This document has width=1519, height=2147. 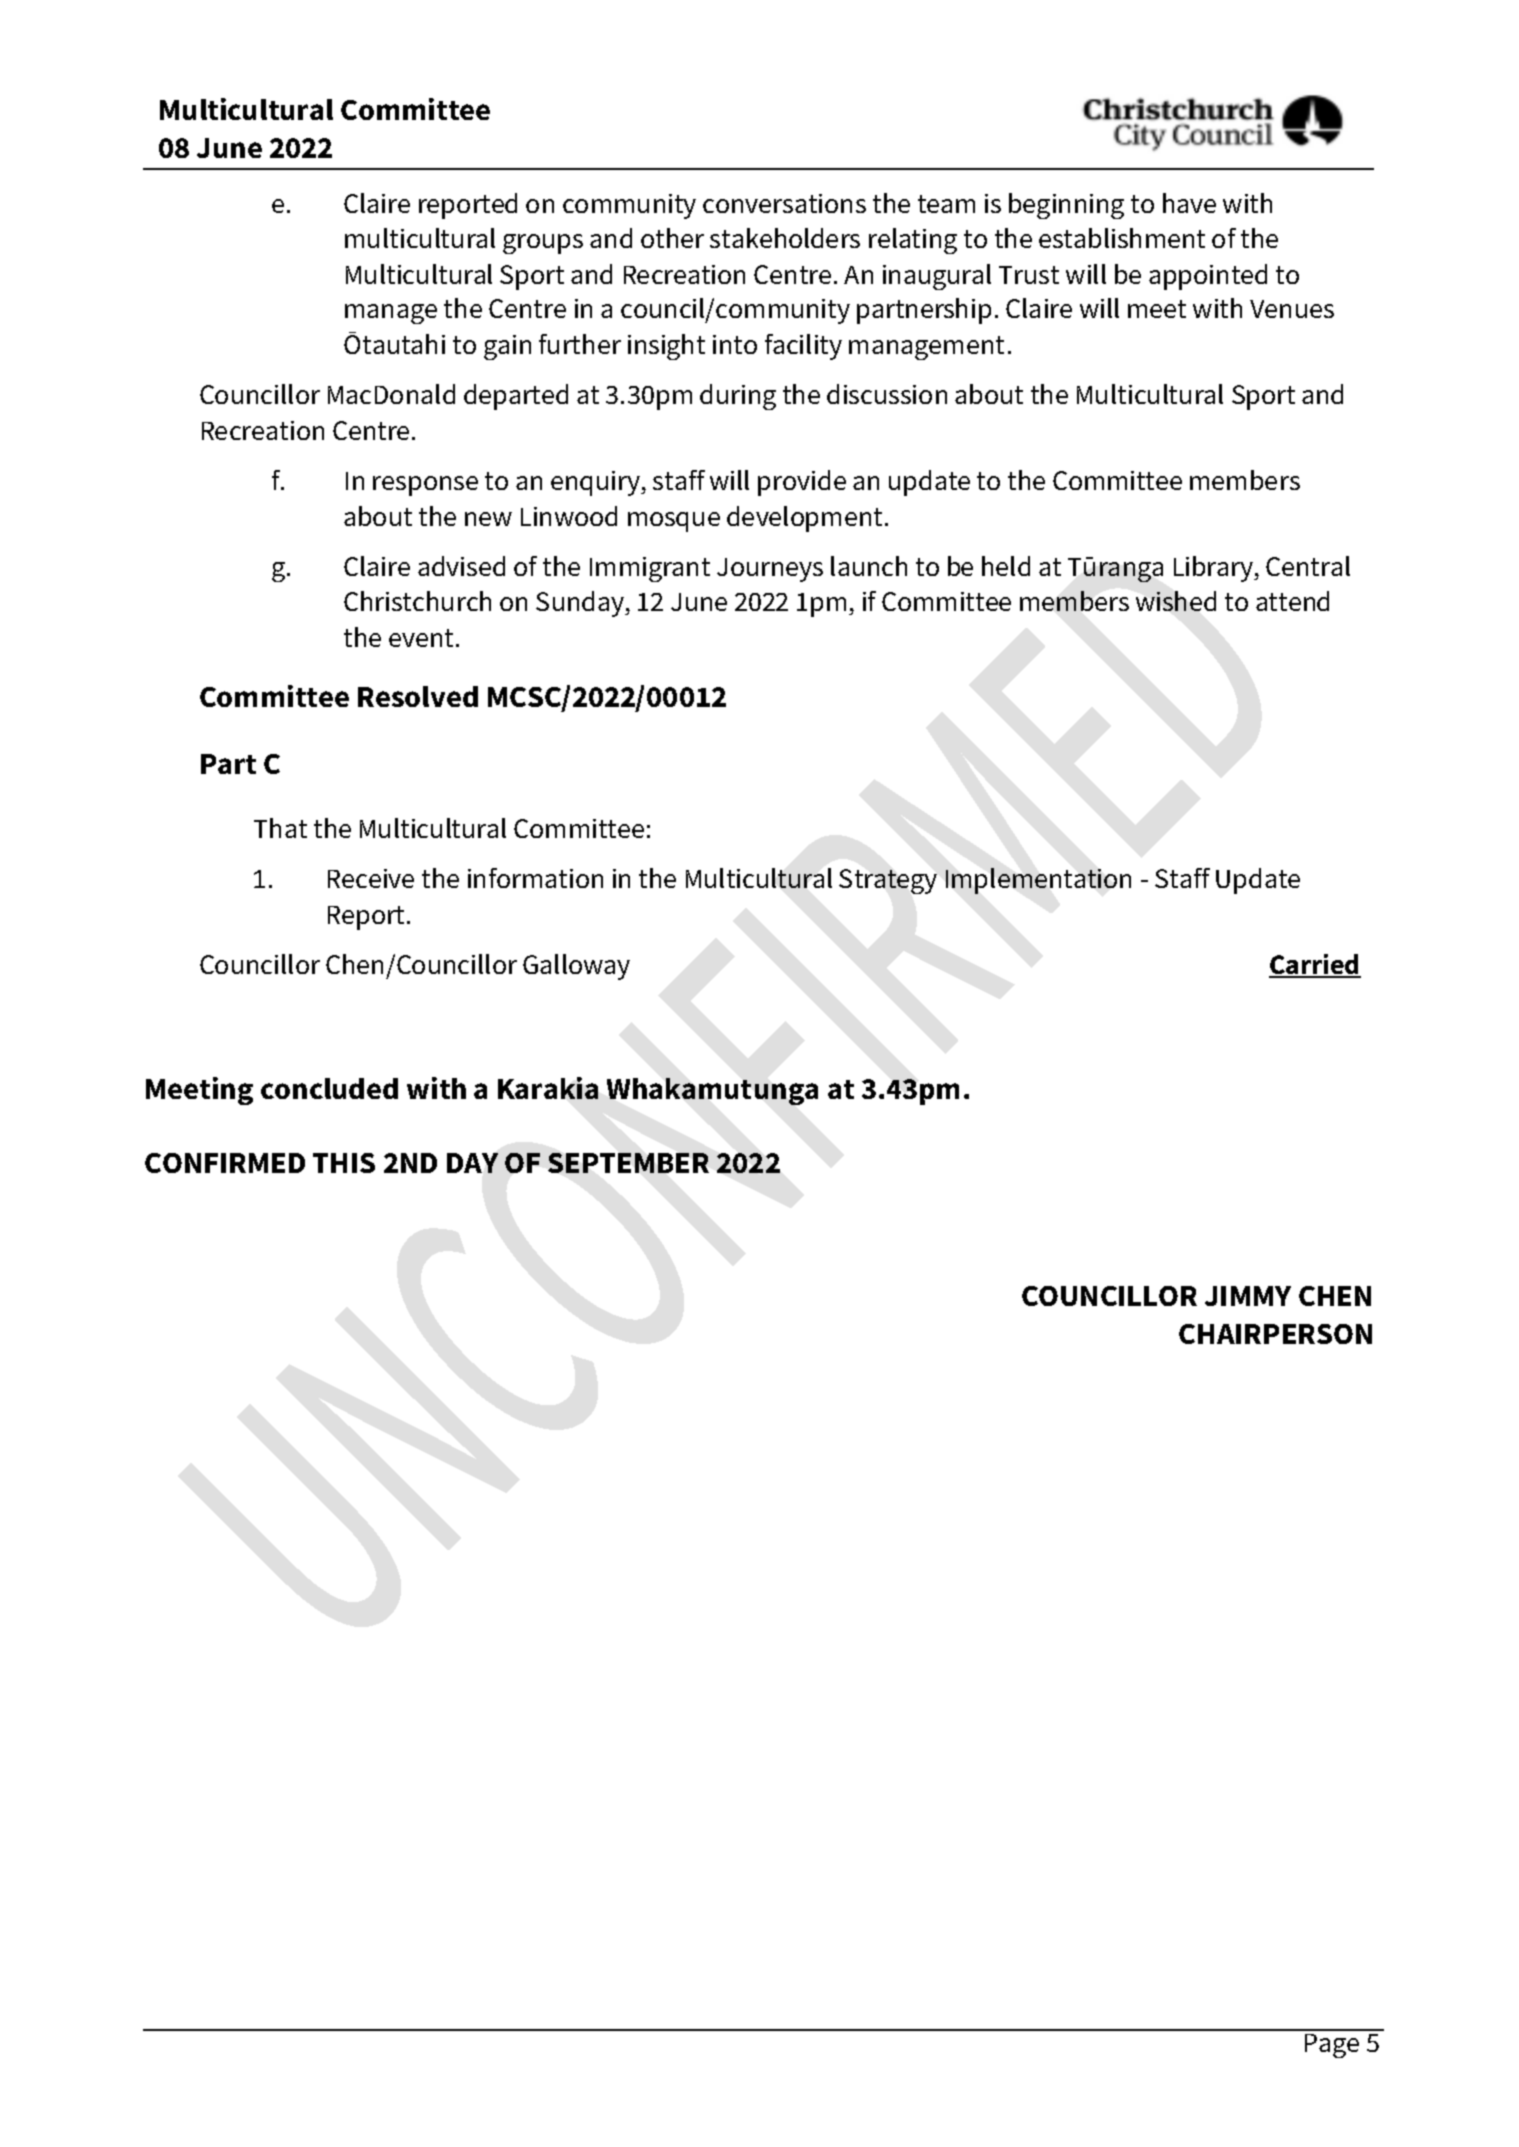 I want to click on That, so click(x=280, y=828).
